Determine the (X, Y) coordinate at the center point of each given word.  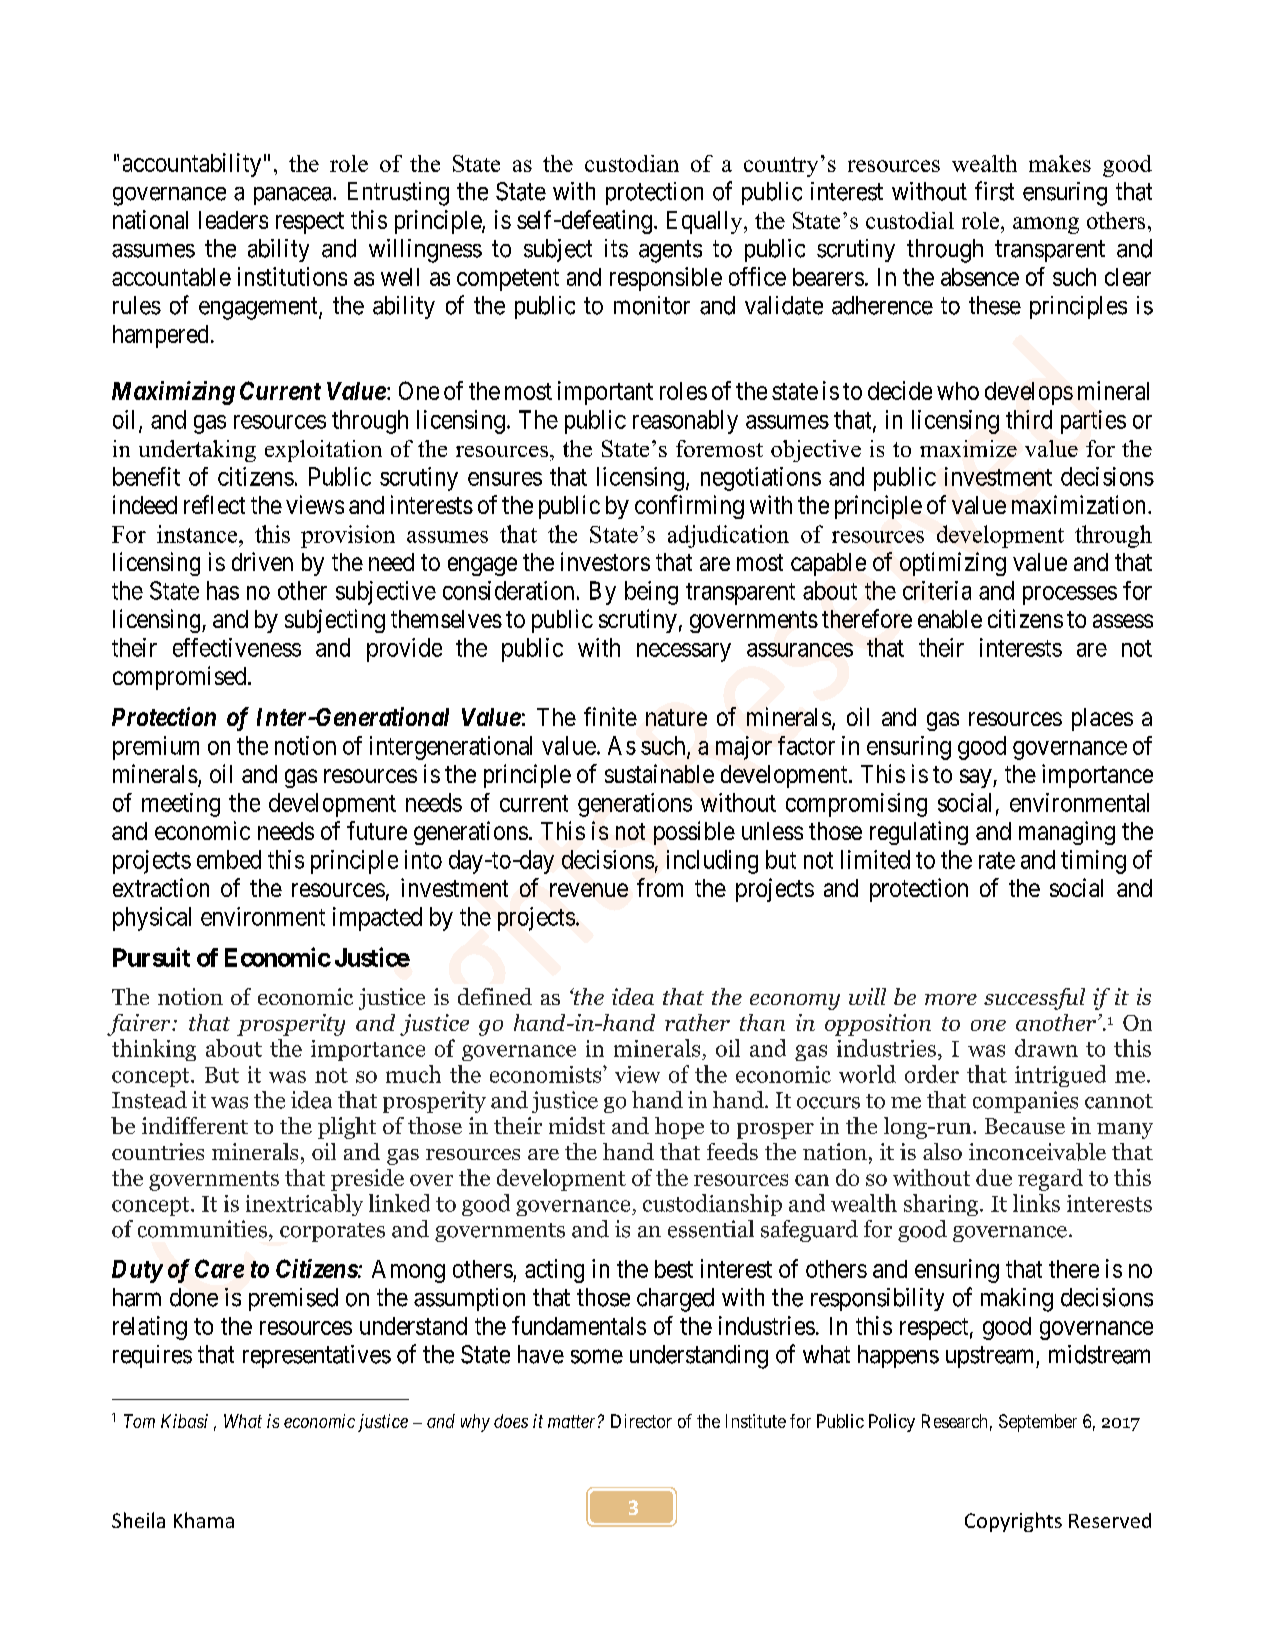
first (994, 191)
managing (1067, 833)
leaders (233, 220)
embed (229, 859)
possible (694, 833)
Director (641, 1421)
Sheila (138, 1520)
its (616, 248)
